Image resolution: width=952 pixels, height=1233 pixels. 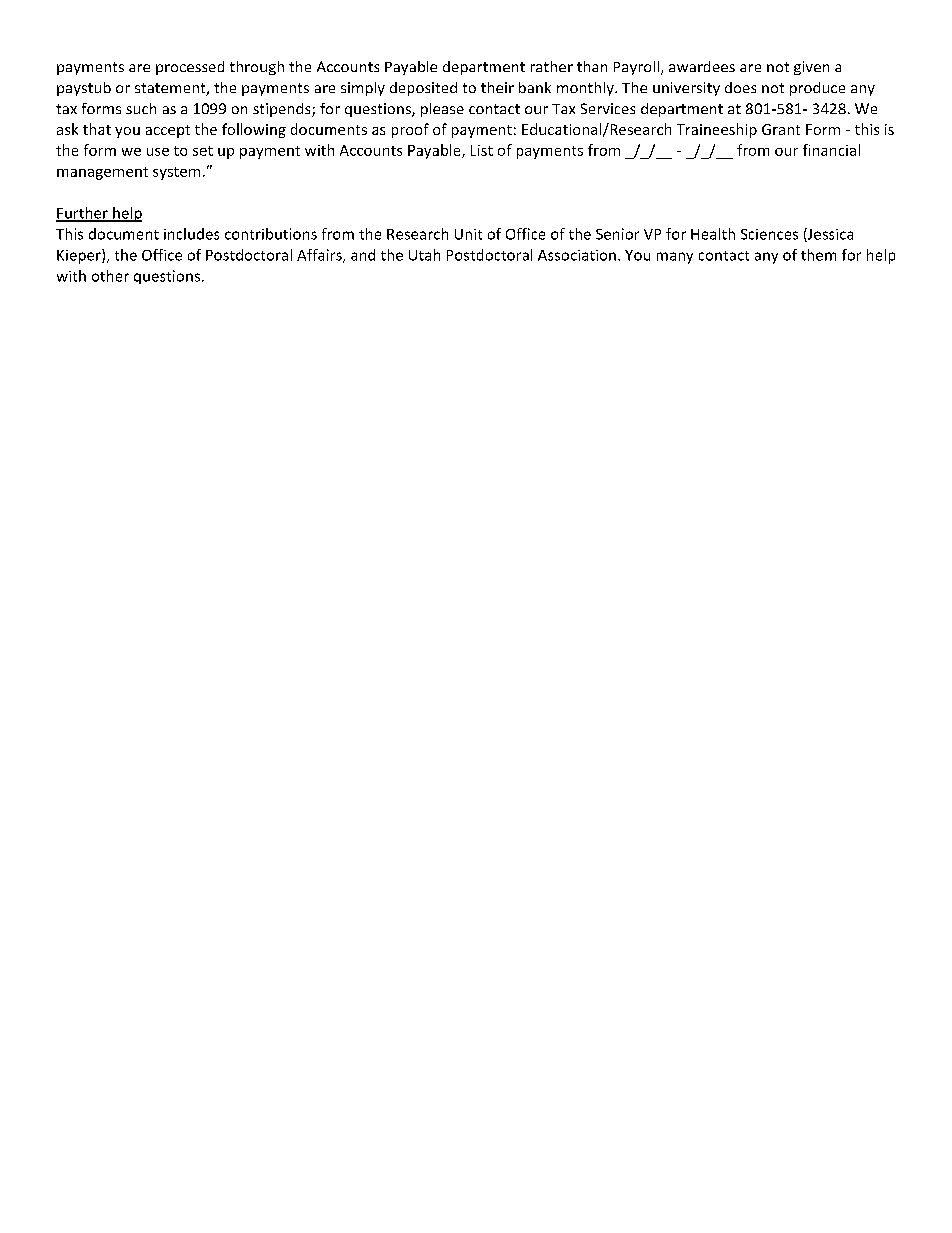 I want to click on Further, so click(x=83, y=214).
